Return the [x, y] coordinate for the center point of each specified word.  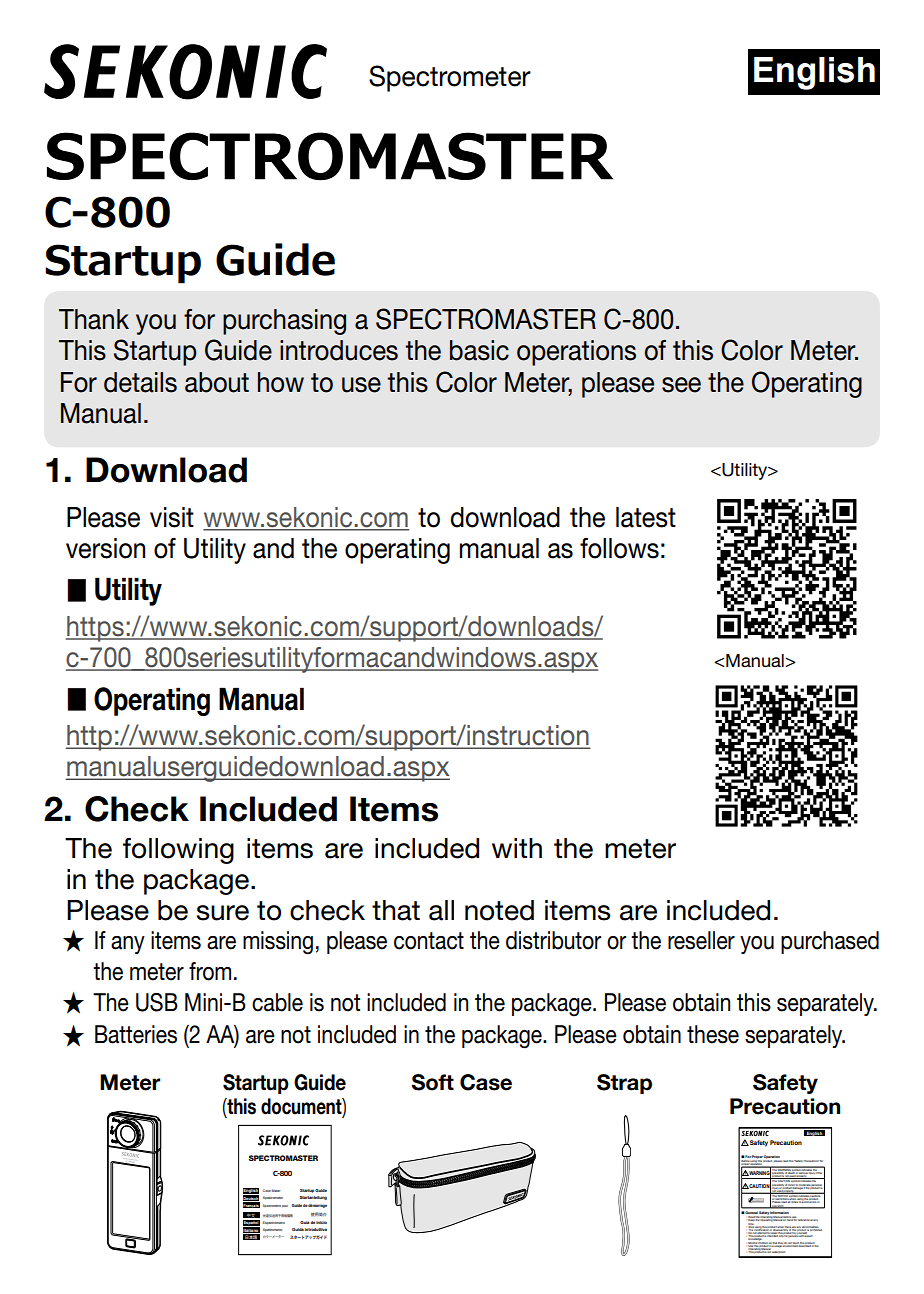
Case [486, 1082]
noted [499, 910]
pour [285, 1206]
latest [646, 517]
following [178, 851]
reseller [701, 940]
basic [479, 350]
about [217, 382]
